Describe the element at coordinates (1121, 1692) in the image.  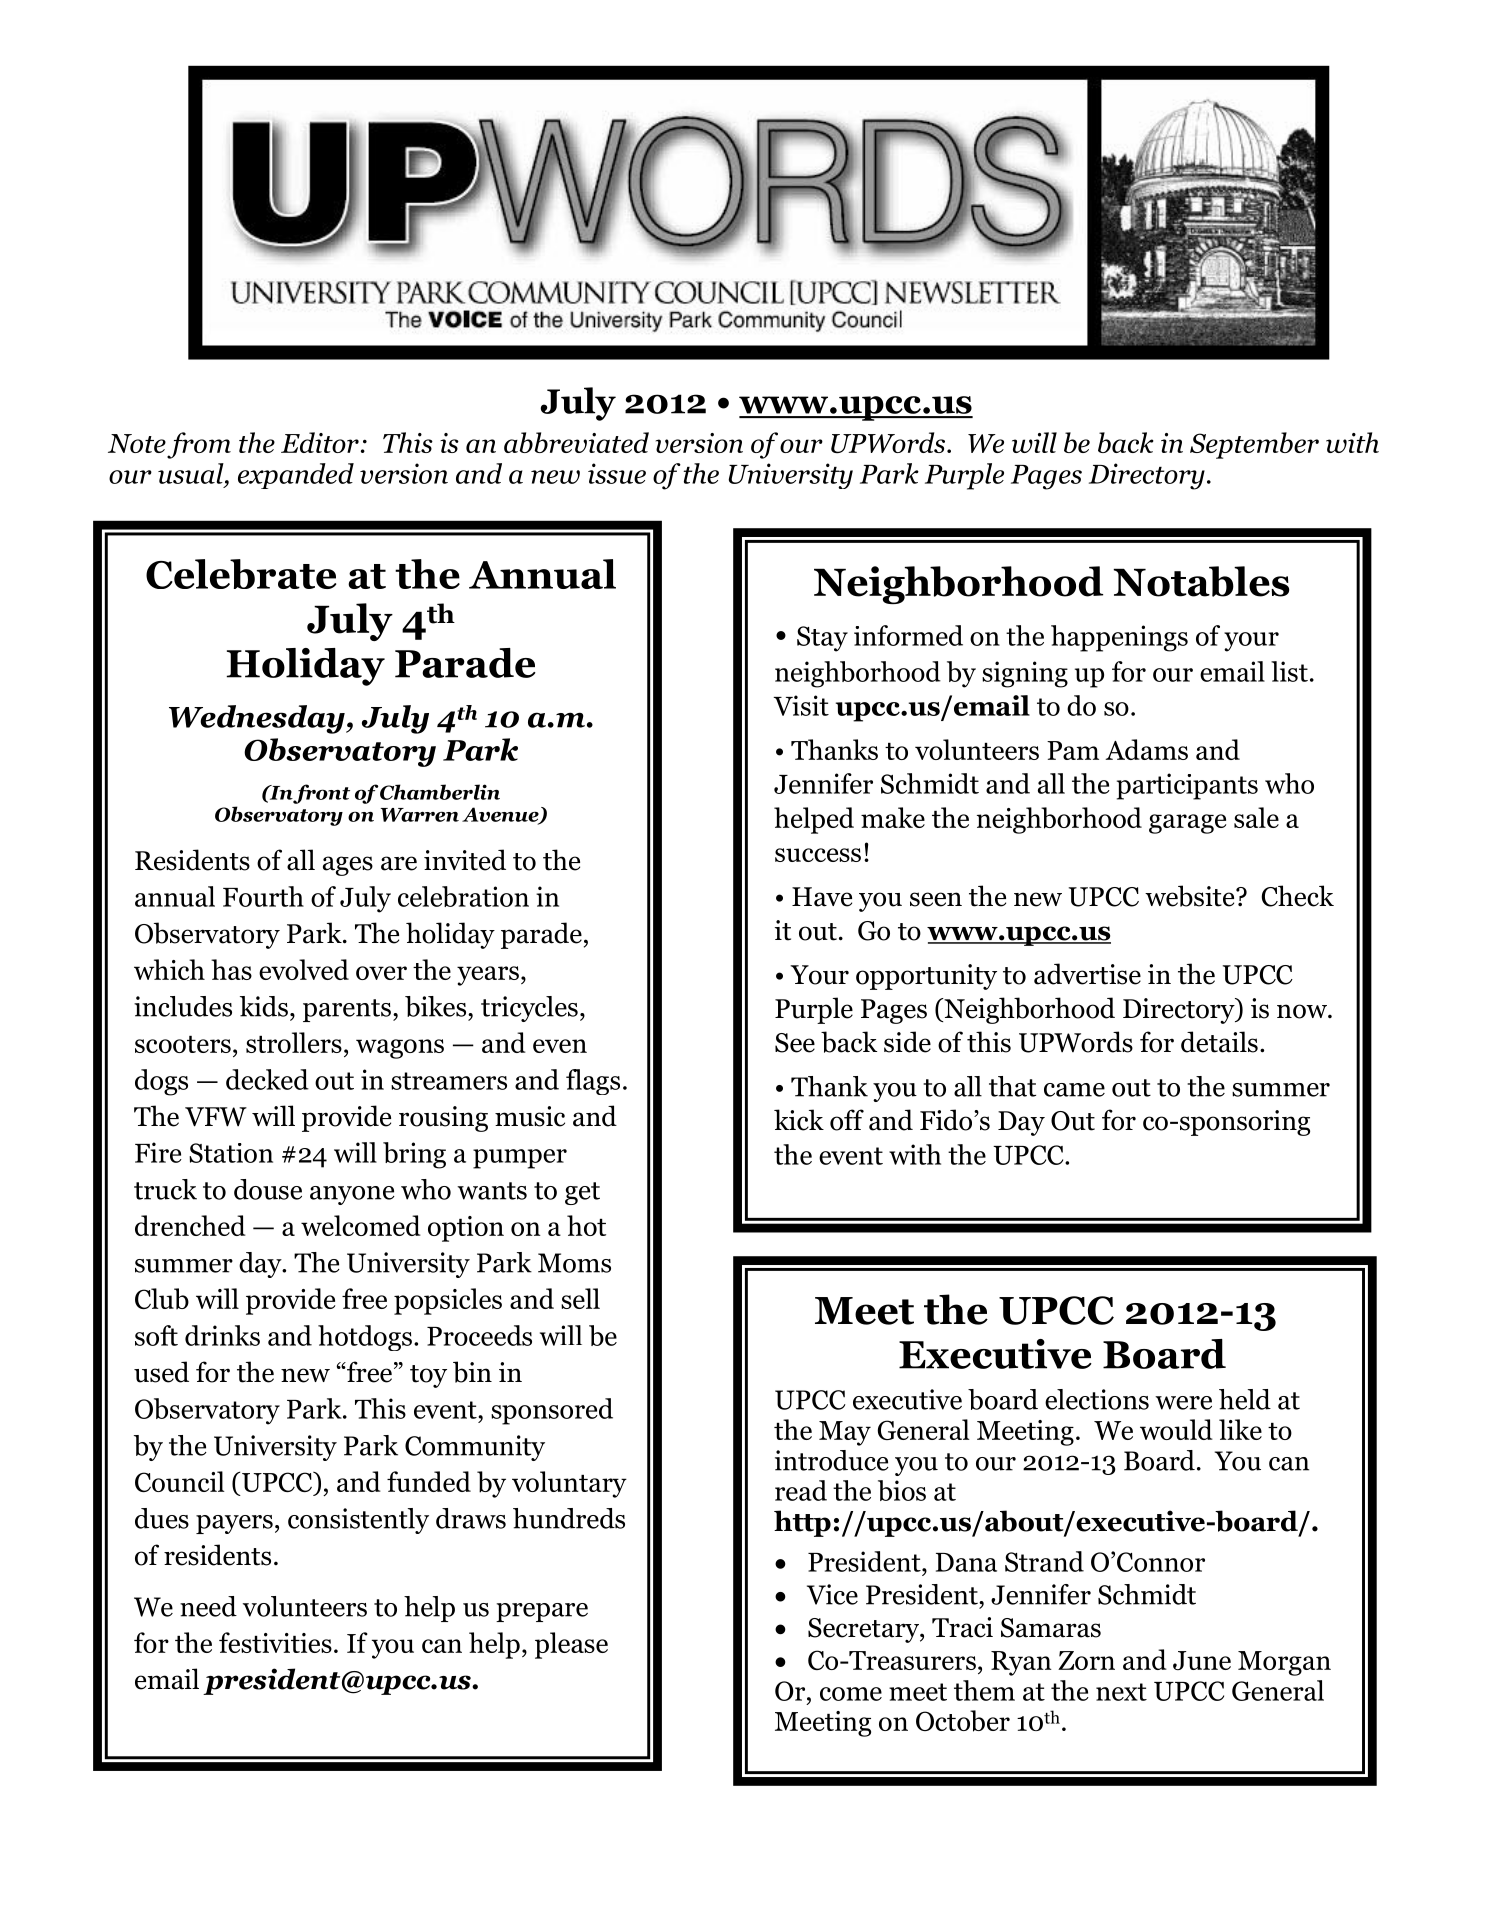
I see `next` at that location.
